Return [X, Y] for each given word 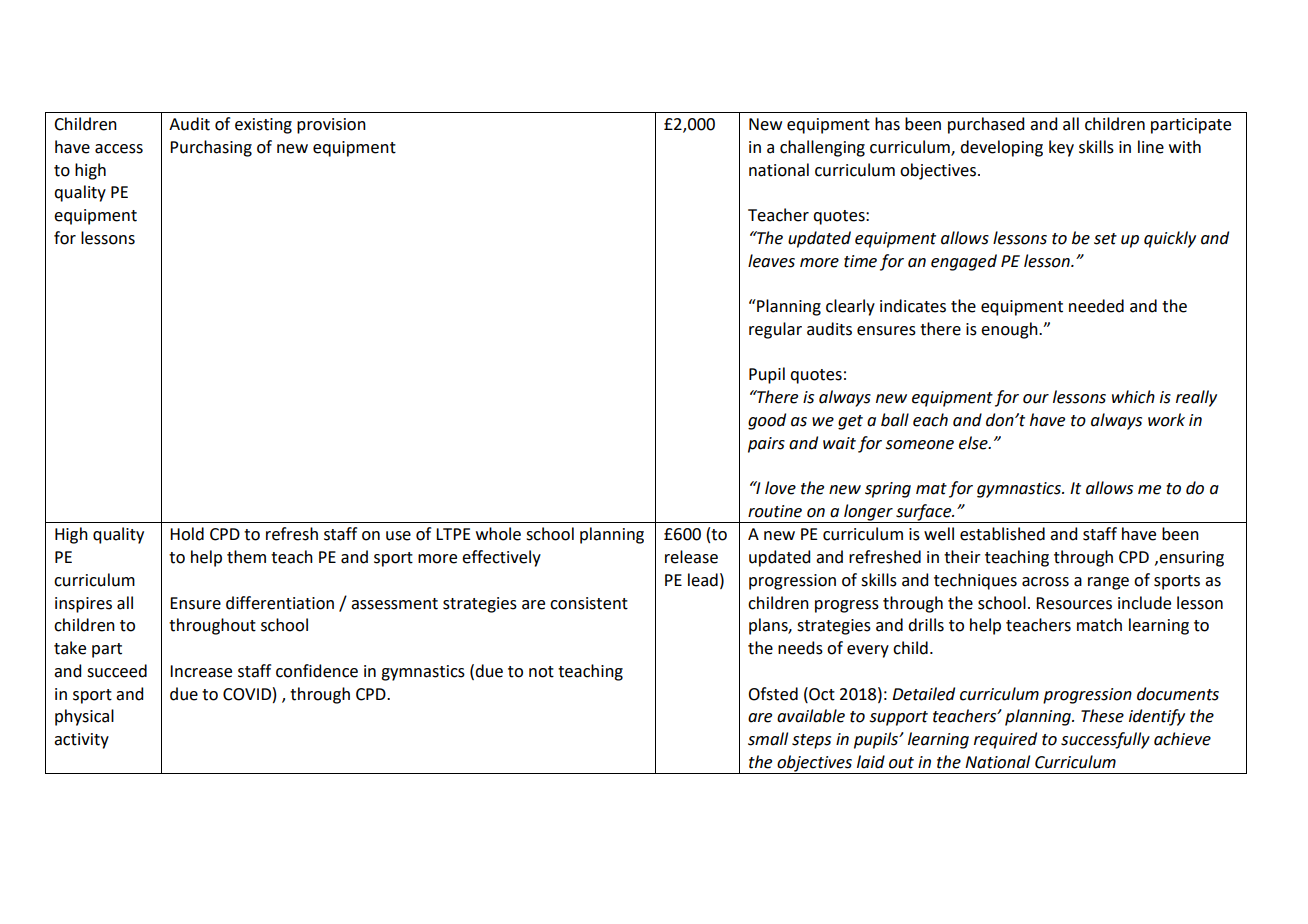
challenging [822, 148]
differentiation [280, 603]
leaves [771, 261]
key [1061, 148]
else [974, 443]
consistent [589, 603]
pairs [766, 445]
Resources [1074, 603]
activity [81, 741]
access [119, 149]
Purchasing [211, 148]
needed [1096, 306]
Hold [187, 534]
